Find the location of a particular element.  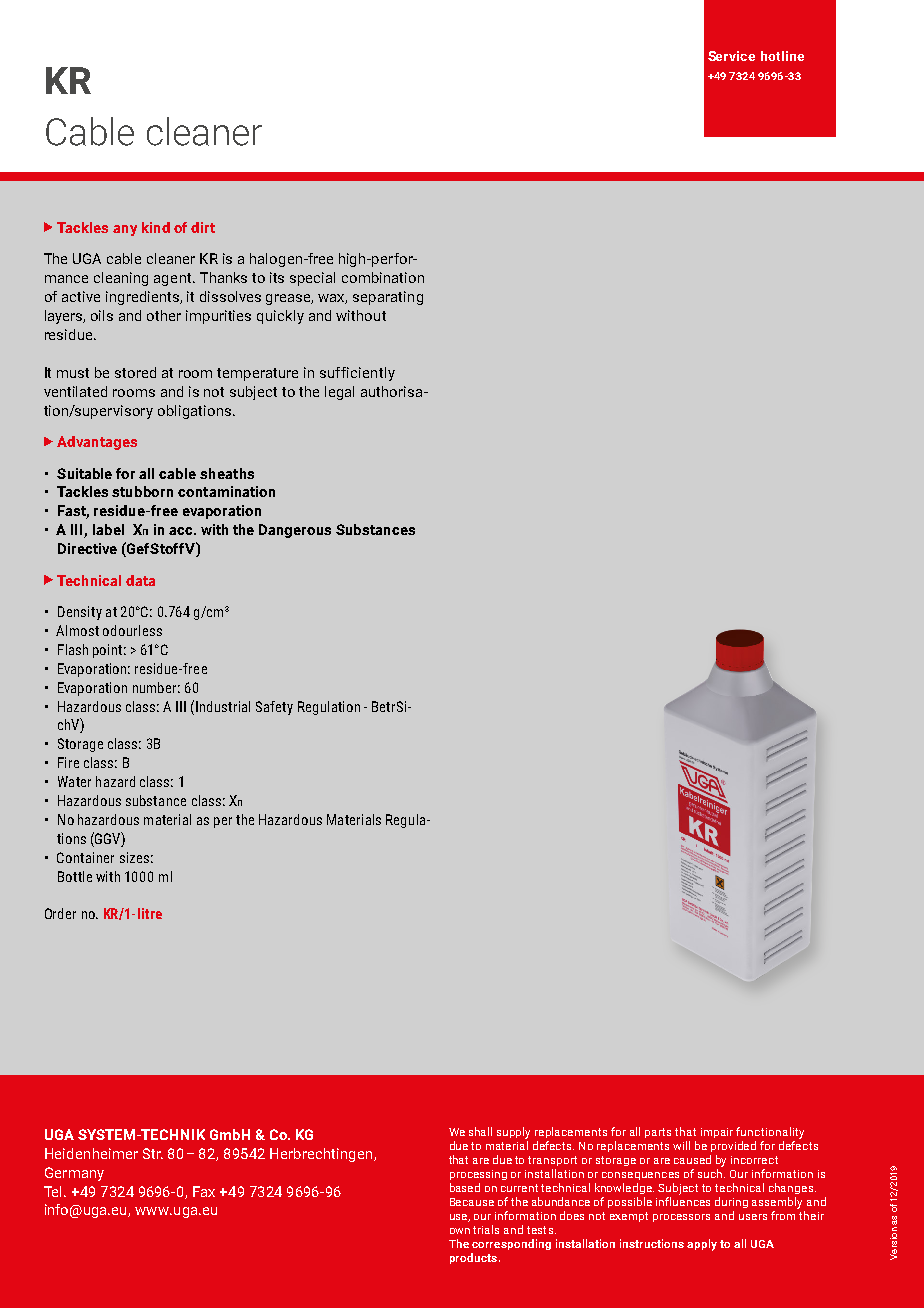

separating is located at coordinates (388, 298).
